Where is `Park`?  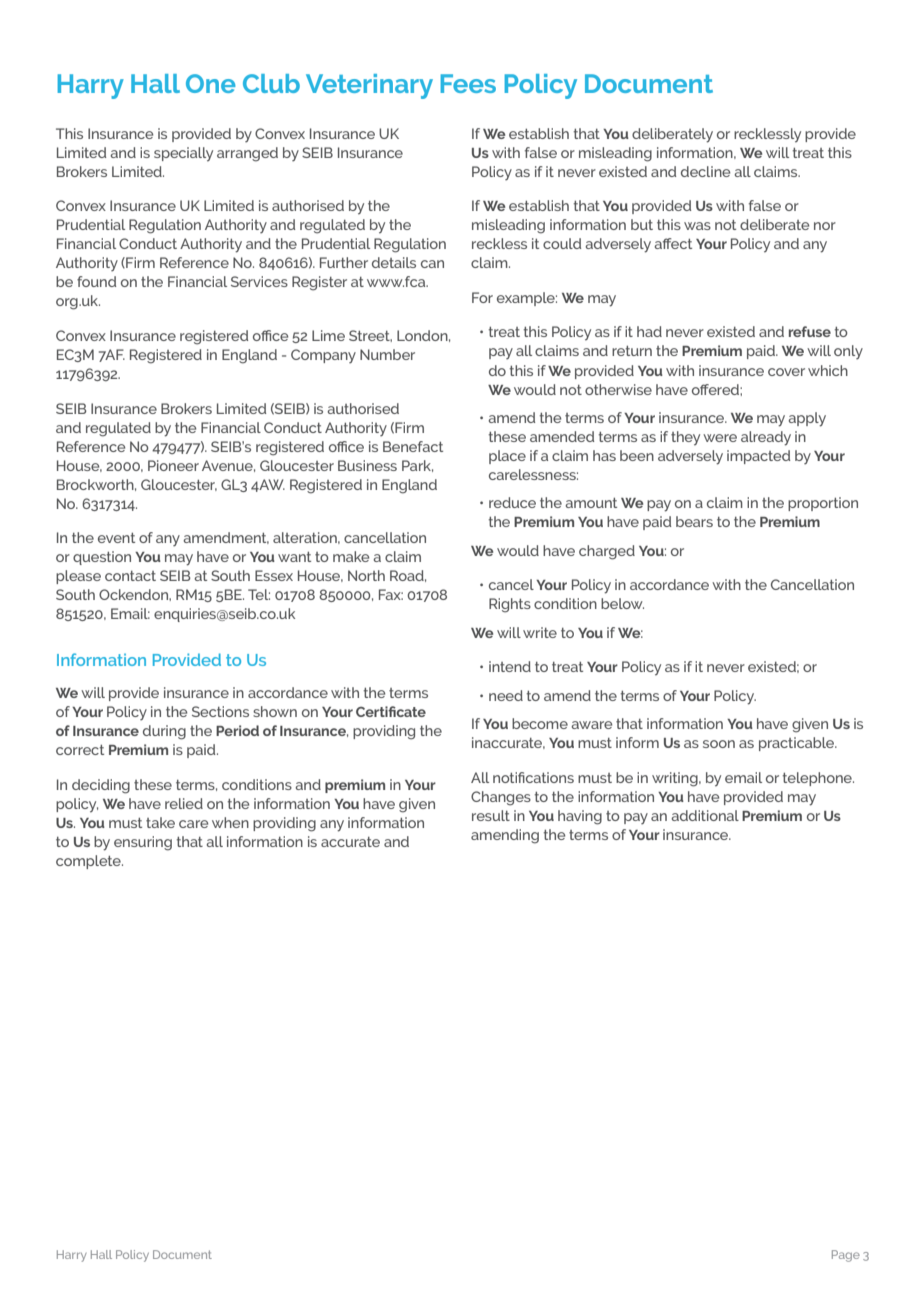 Park is located at coordinates (417, 466).
